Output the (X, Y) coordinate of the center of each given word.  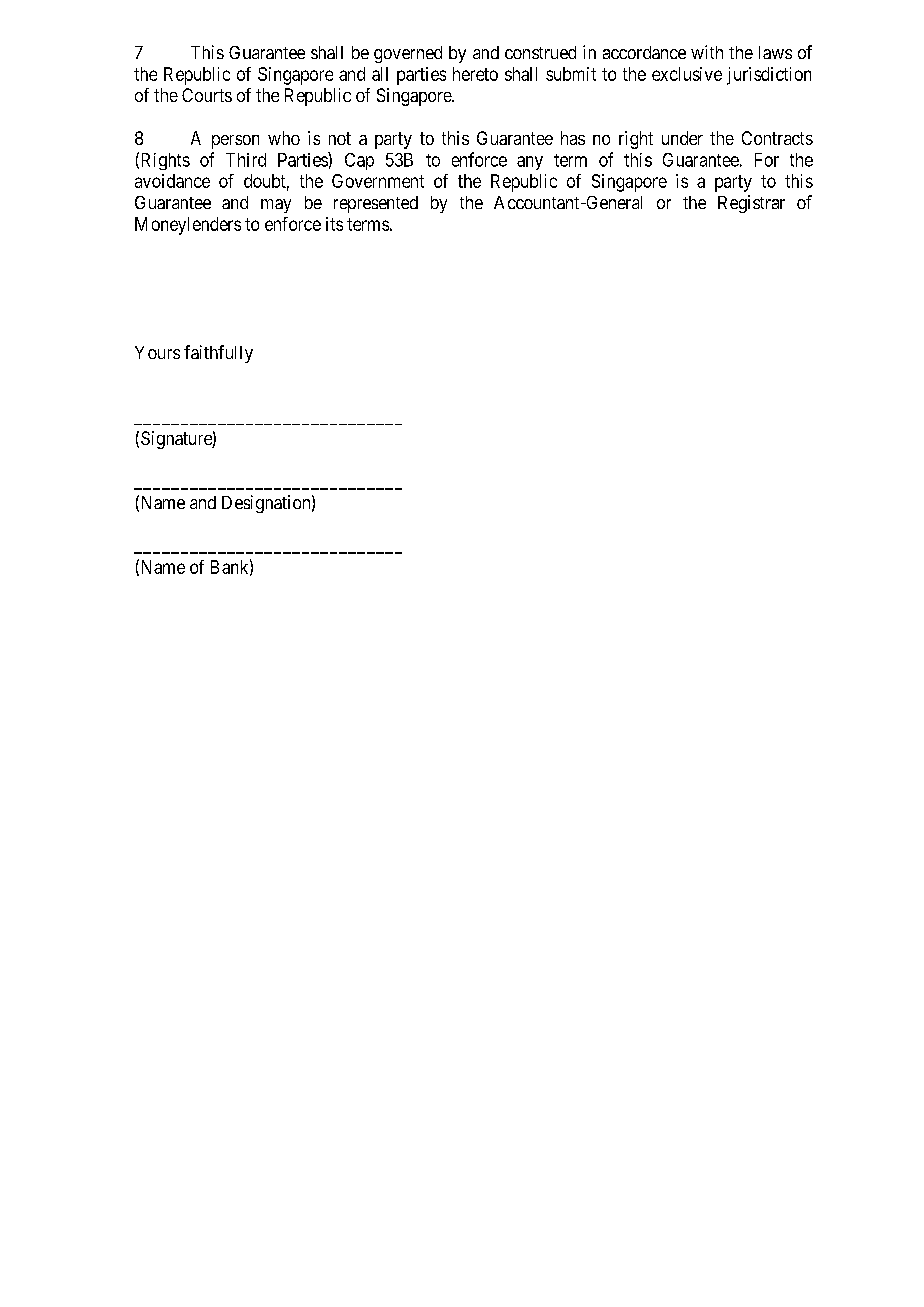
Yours (157, 352)
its (334, 224)
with (707, 52)
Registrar (751, 204)
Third (246, 160)
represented (376, 204)
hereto (475, 74)
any (530, 163)
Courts (207, 95)
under (682, 138)
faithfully (218, 354)
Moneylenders (188, 226)
